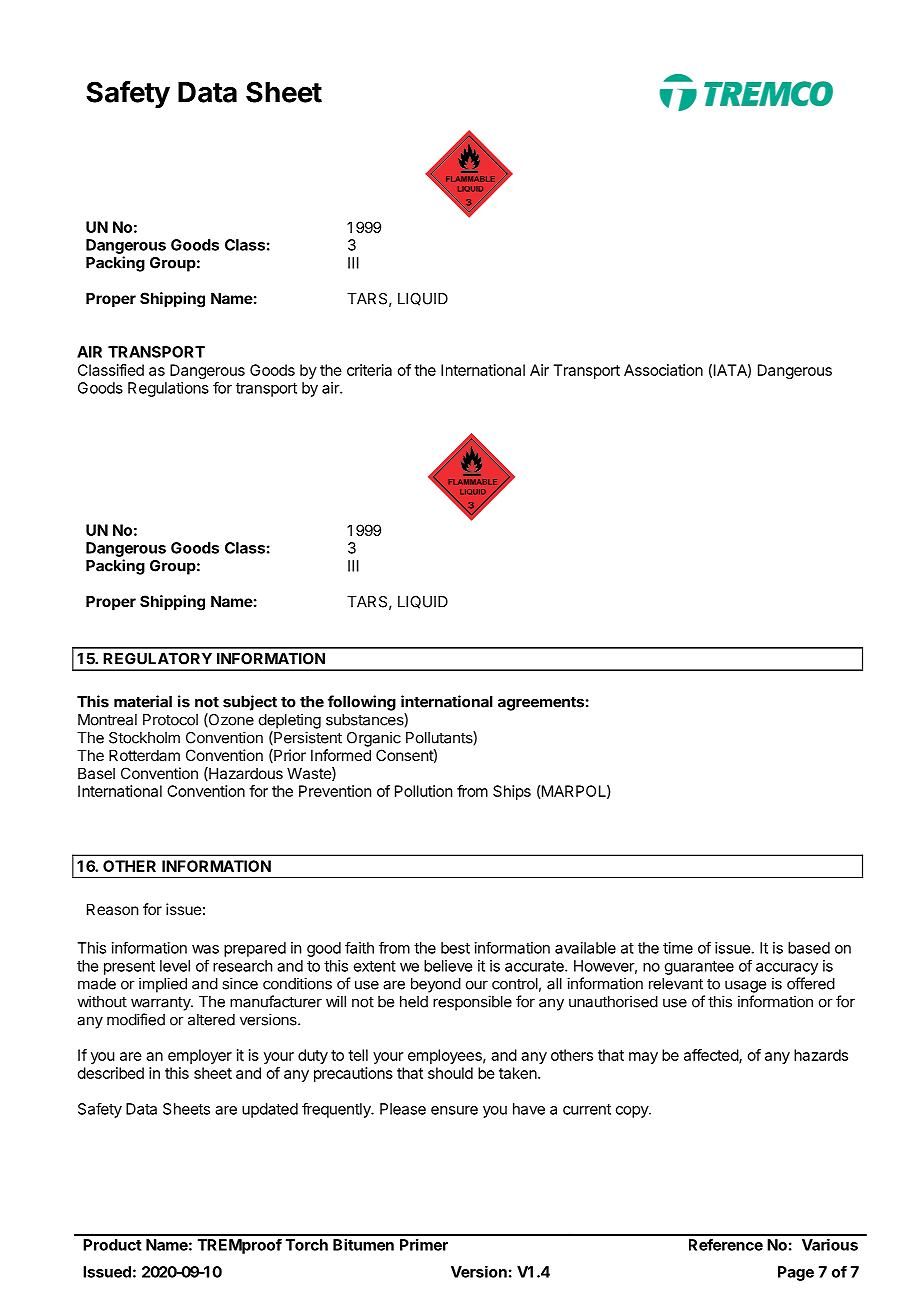  What do you see at coordinates (245, 774) in the image?
I see `Hazardous` at bounding box center [245, 774].
